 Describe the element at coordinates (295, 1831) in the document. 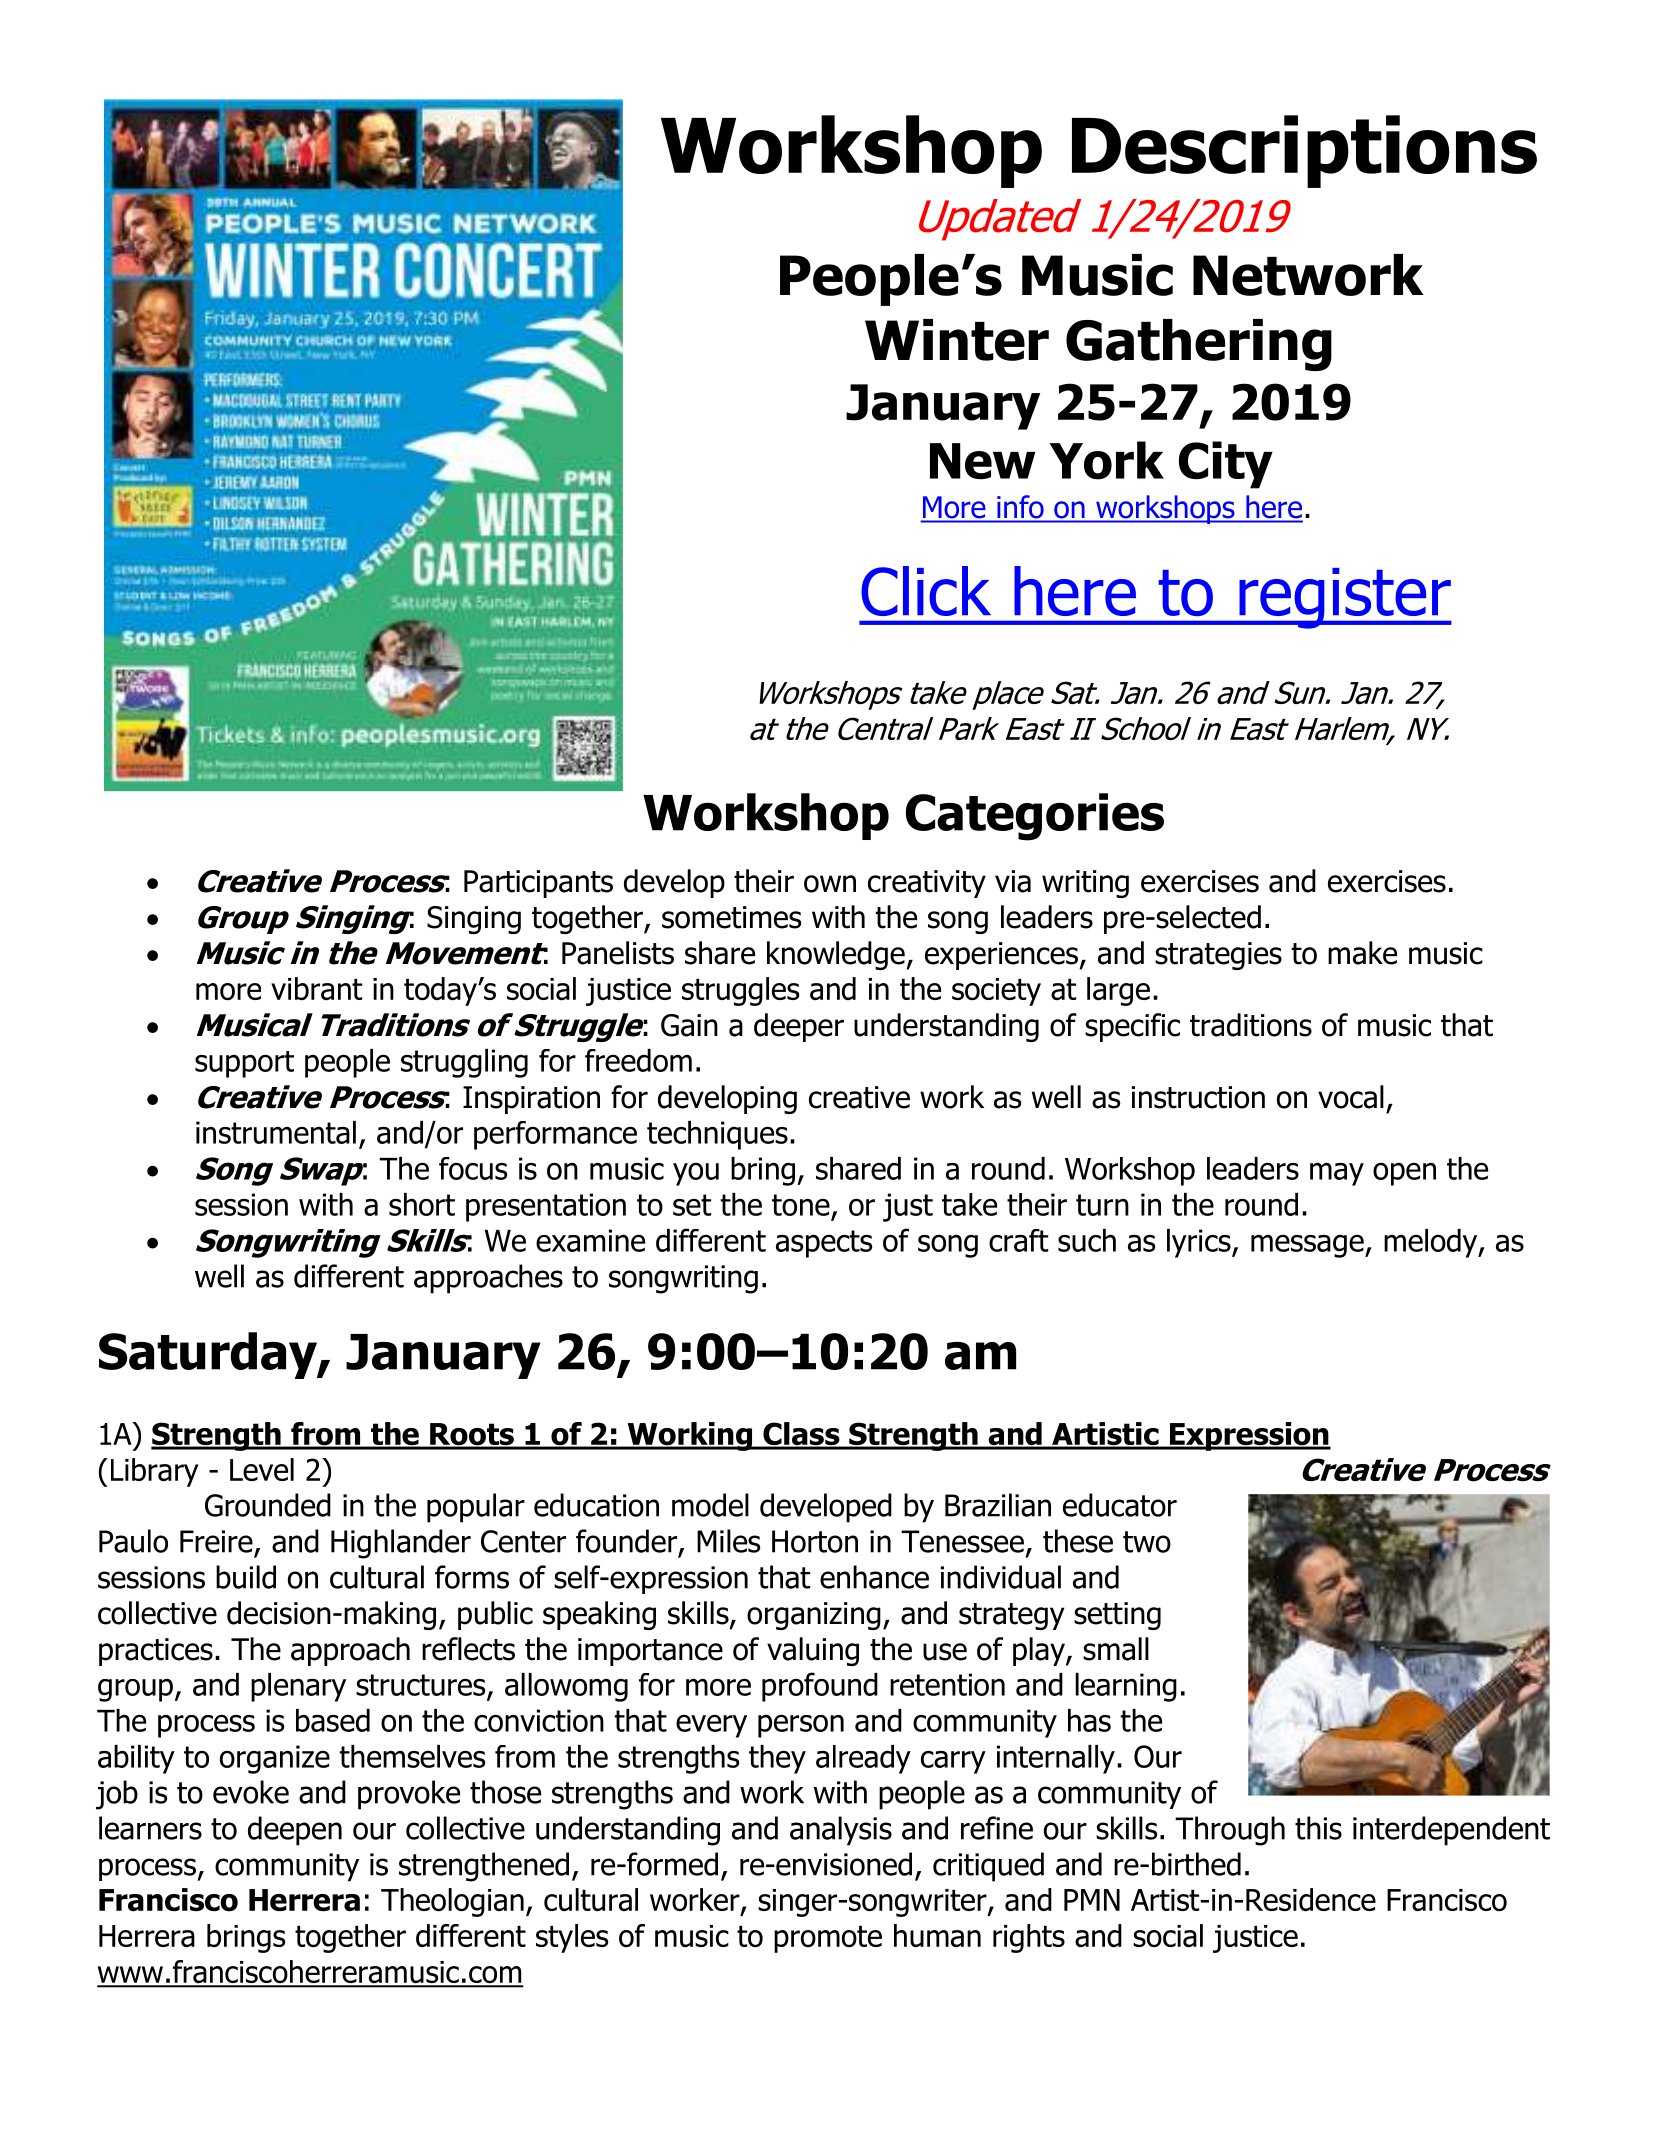

I see `deepen` at that location.
